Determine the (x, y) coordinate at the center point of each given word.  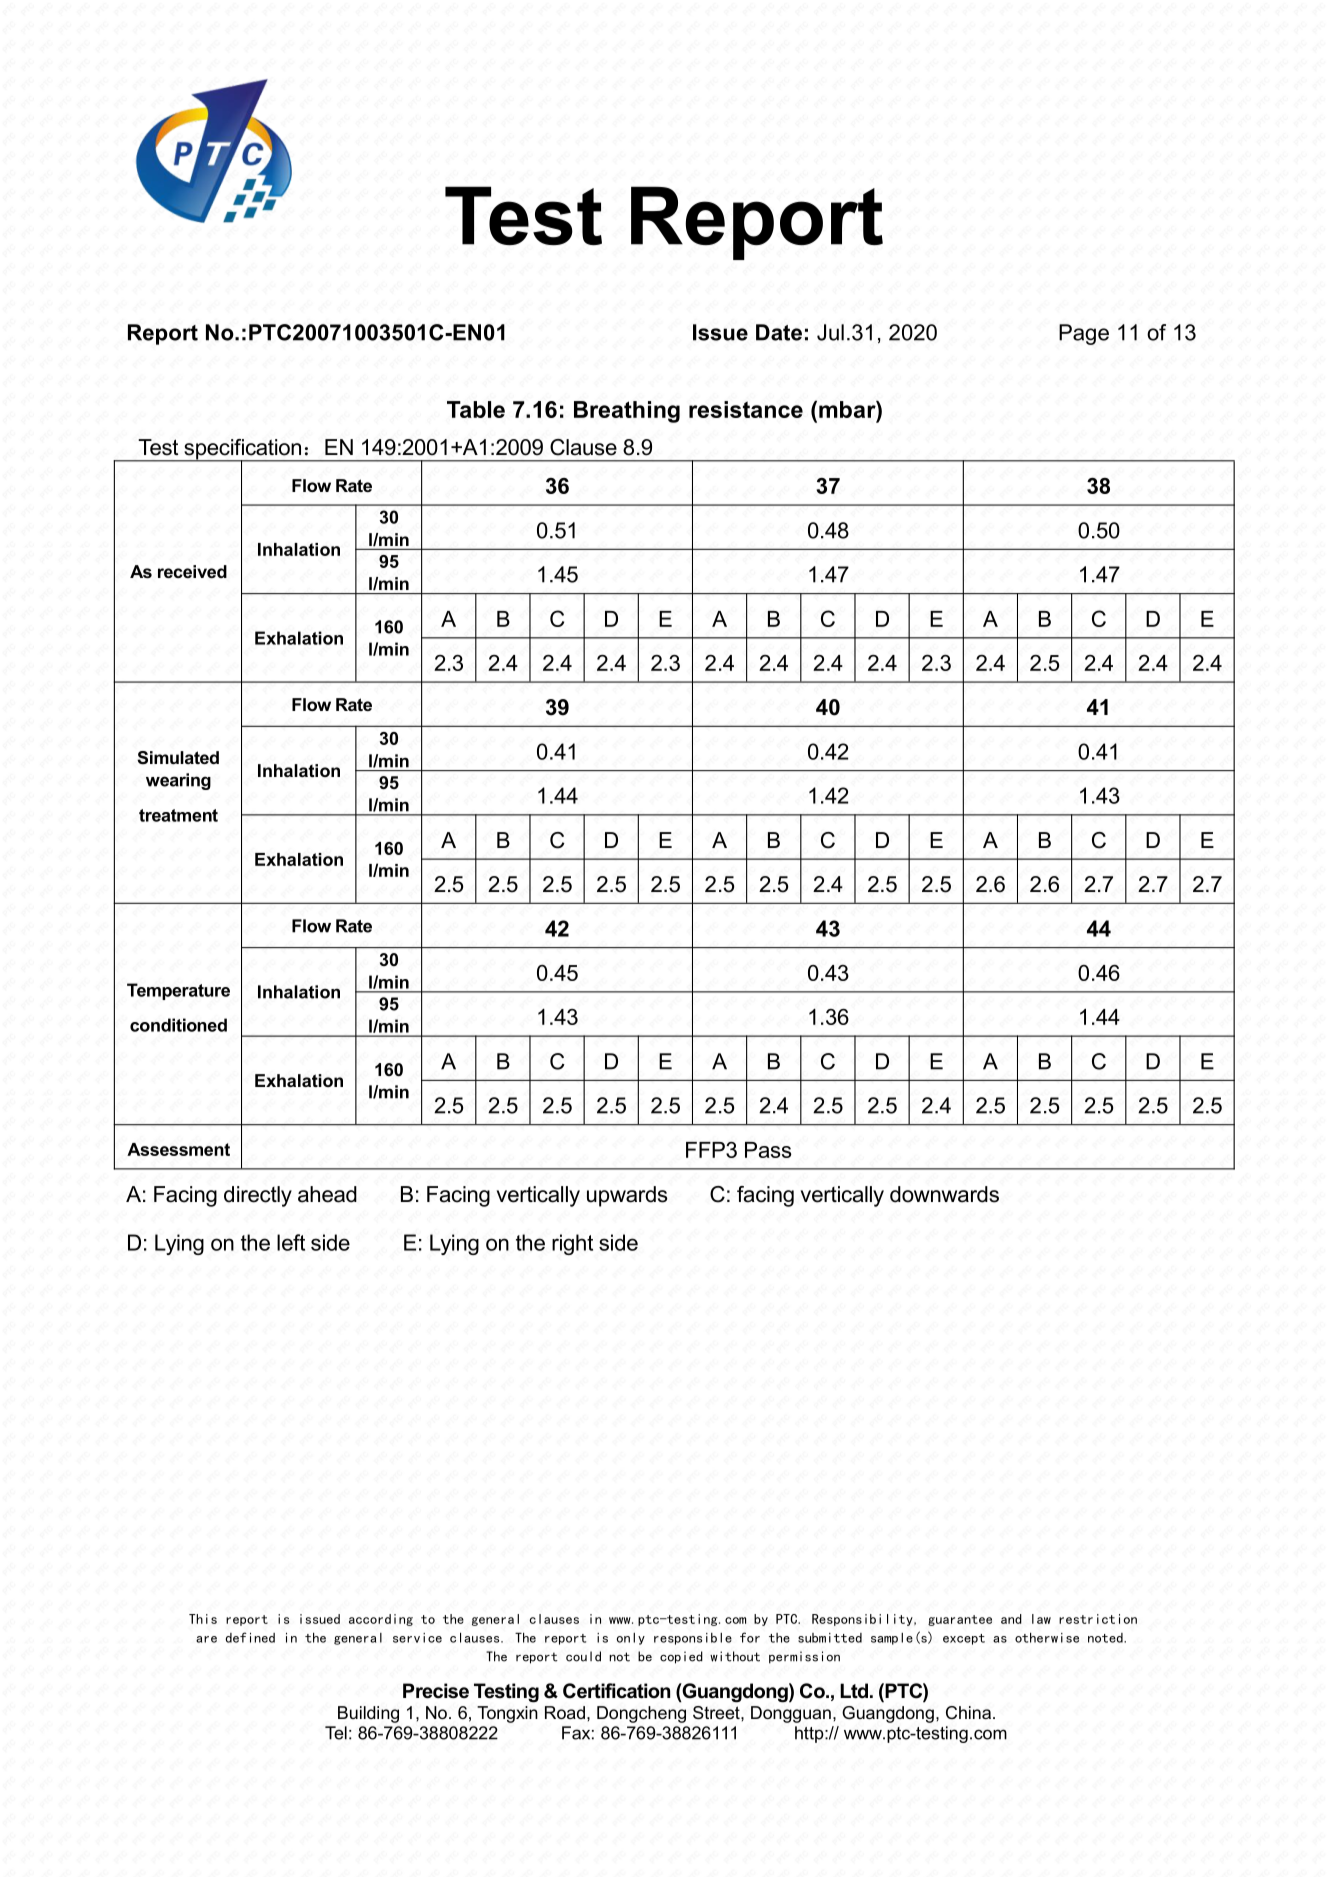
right (572, 1244)
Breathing (627, 412)
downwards (944, 1194)
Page (1084, 334)
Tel (336, 1733)
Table (476, 409)
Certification (616, 1691)
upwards (627, 1196)
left (291, 1242)
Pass (768, 1150)
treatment (178, 815)
